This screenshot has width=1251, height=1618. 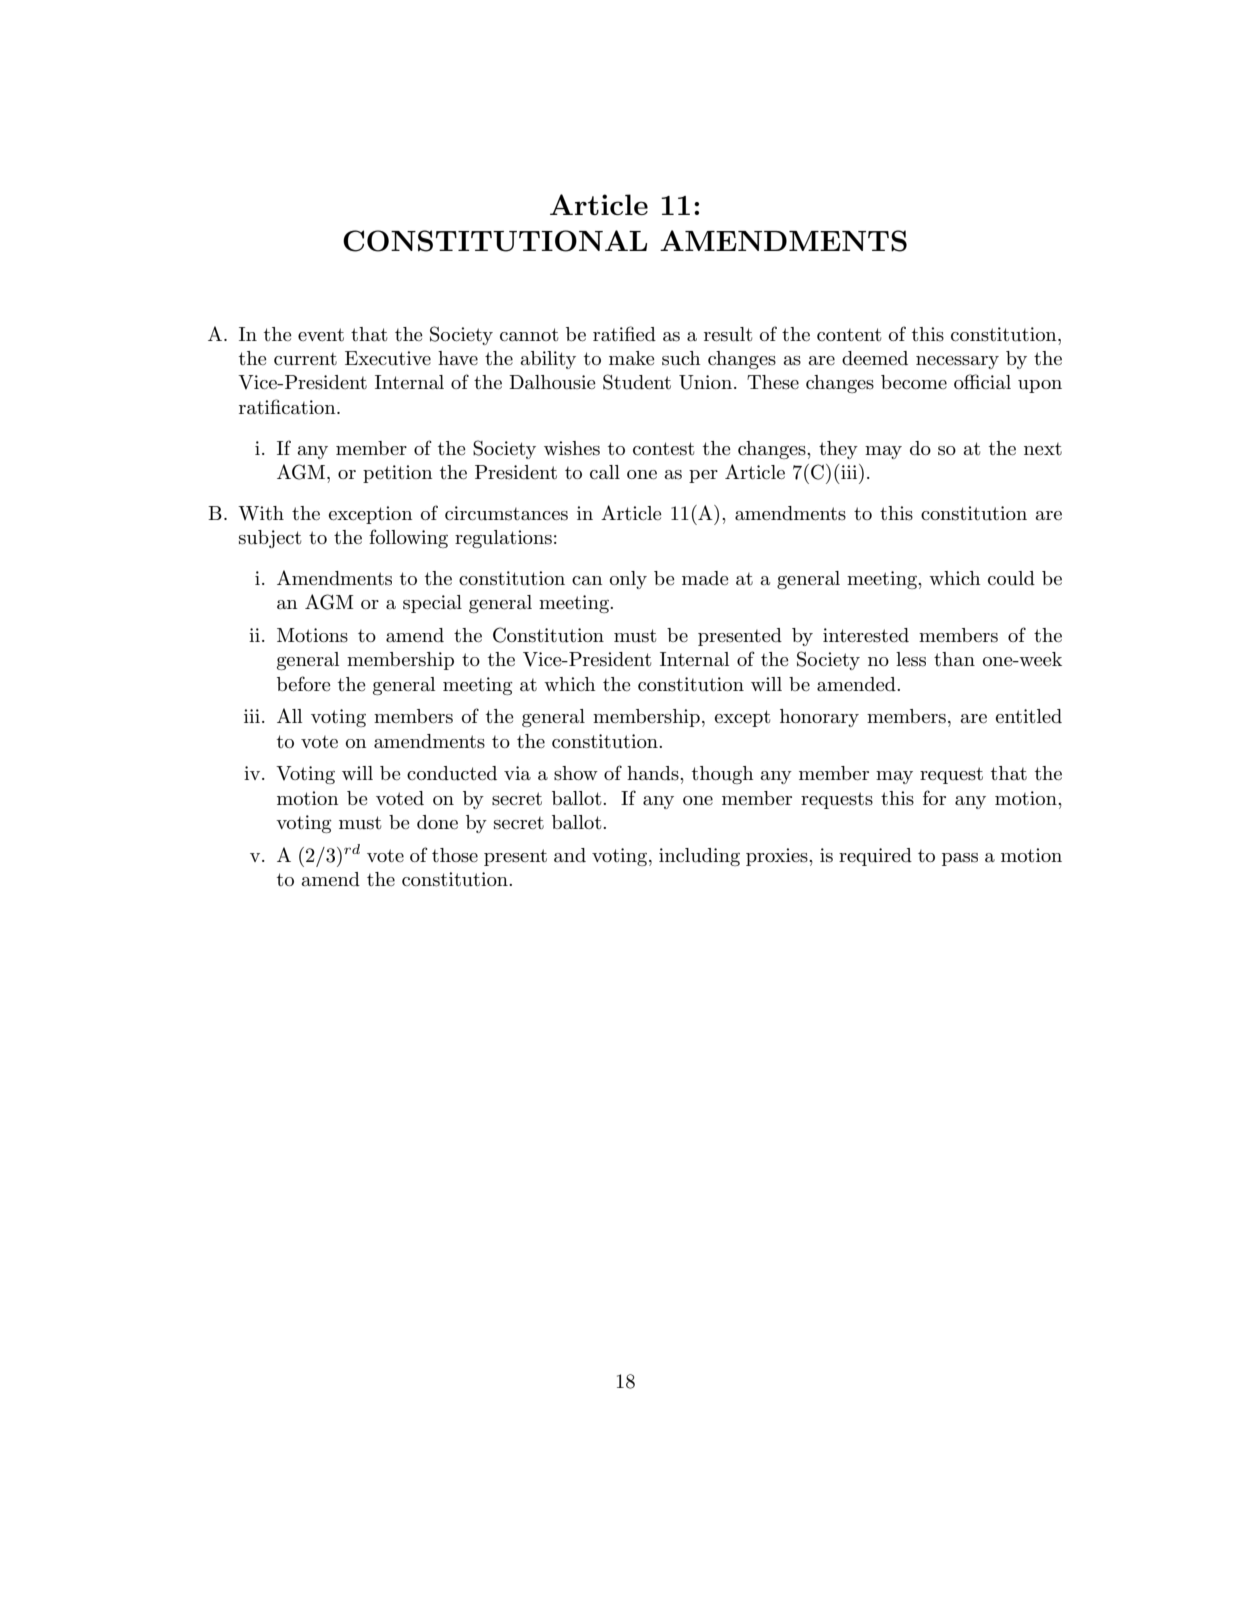 I want to click on including, so click(x=699, y=857).
